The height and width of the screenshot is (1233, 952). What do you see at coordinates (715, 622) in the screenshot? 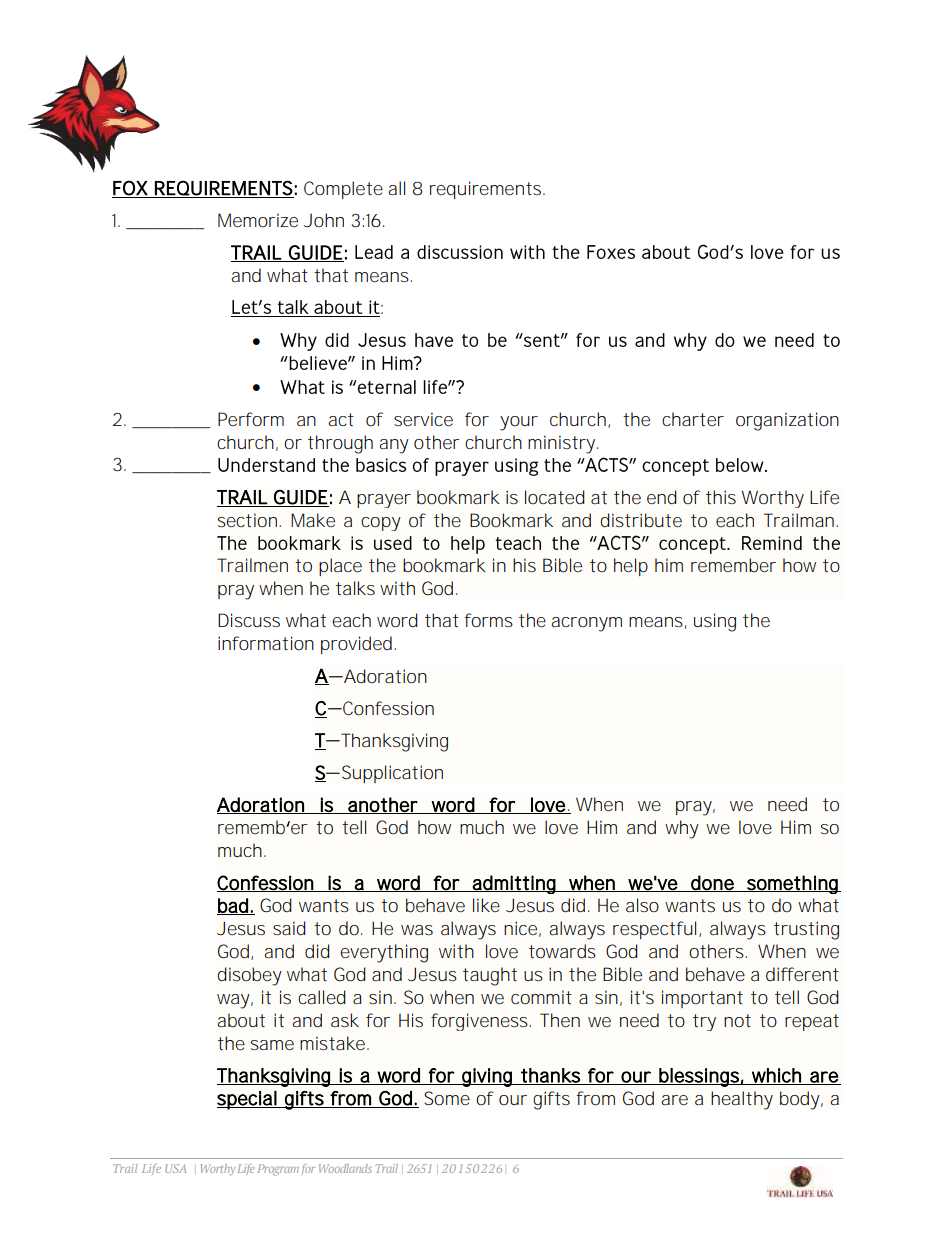
I see `using` at bounding box center [715, 622].
